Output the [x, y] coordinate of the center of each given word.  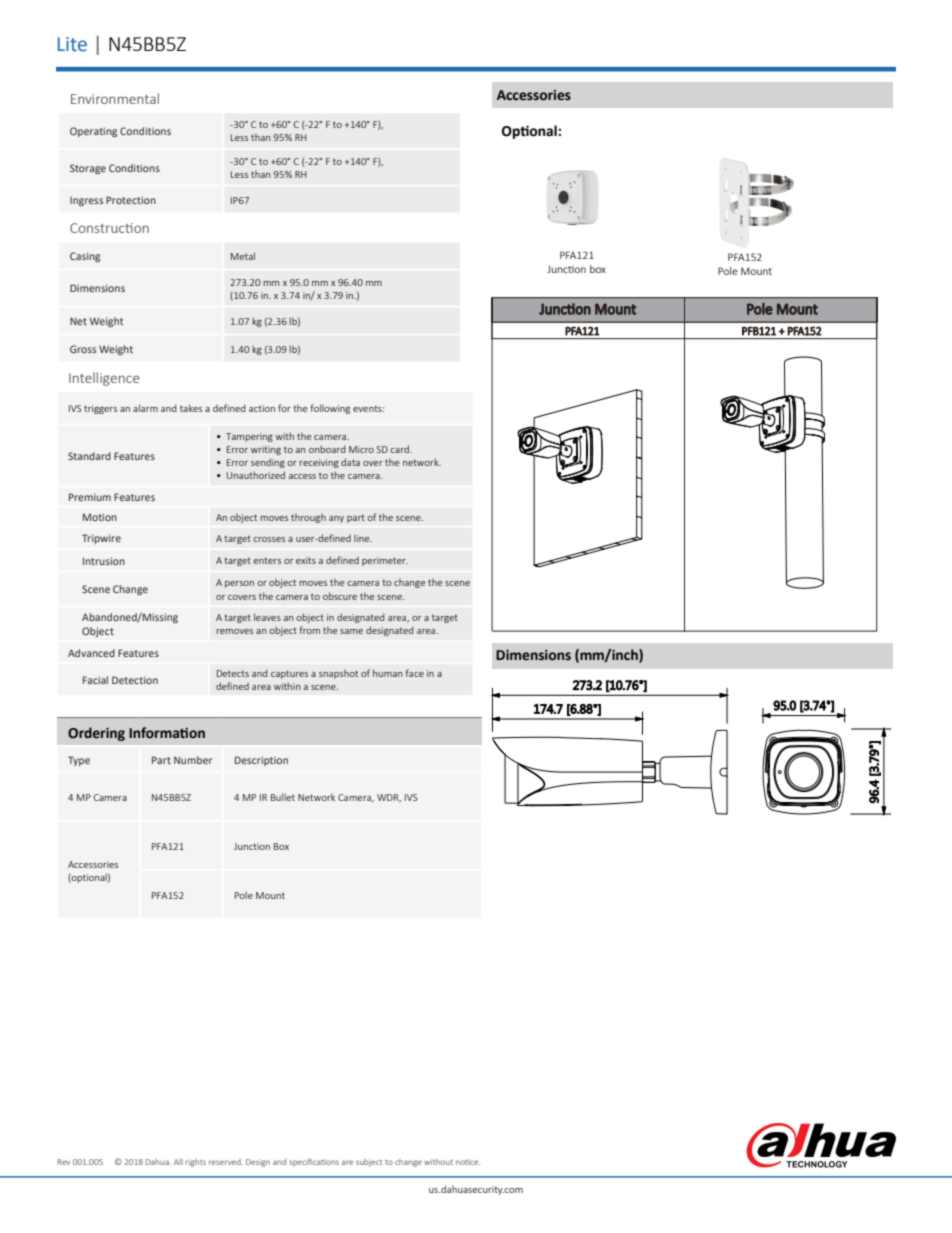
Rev [64, 1162]
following [330, 409]
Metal [243, 256]
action [262, 408]
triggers [100, 409]
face [415, 673]
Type [79, 761]
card [400, 449]
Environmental [115, 98]
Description [261, 761]
